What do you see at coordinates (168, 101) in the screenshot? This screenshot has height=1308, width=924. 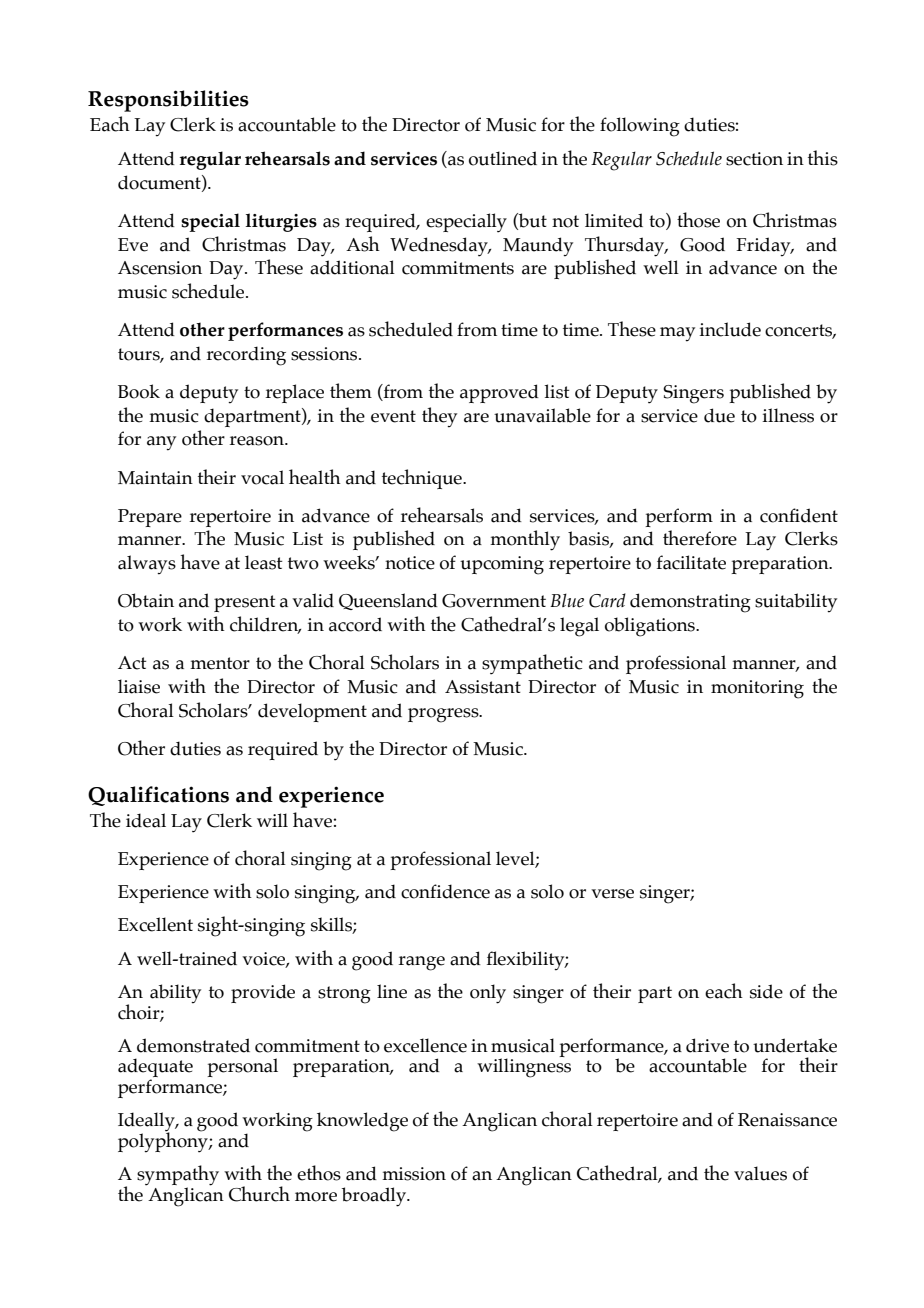 I see `Responsibilities` at bounding box center [168, 101].
